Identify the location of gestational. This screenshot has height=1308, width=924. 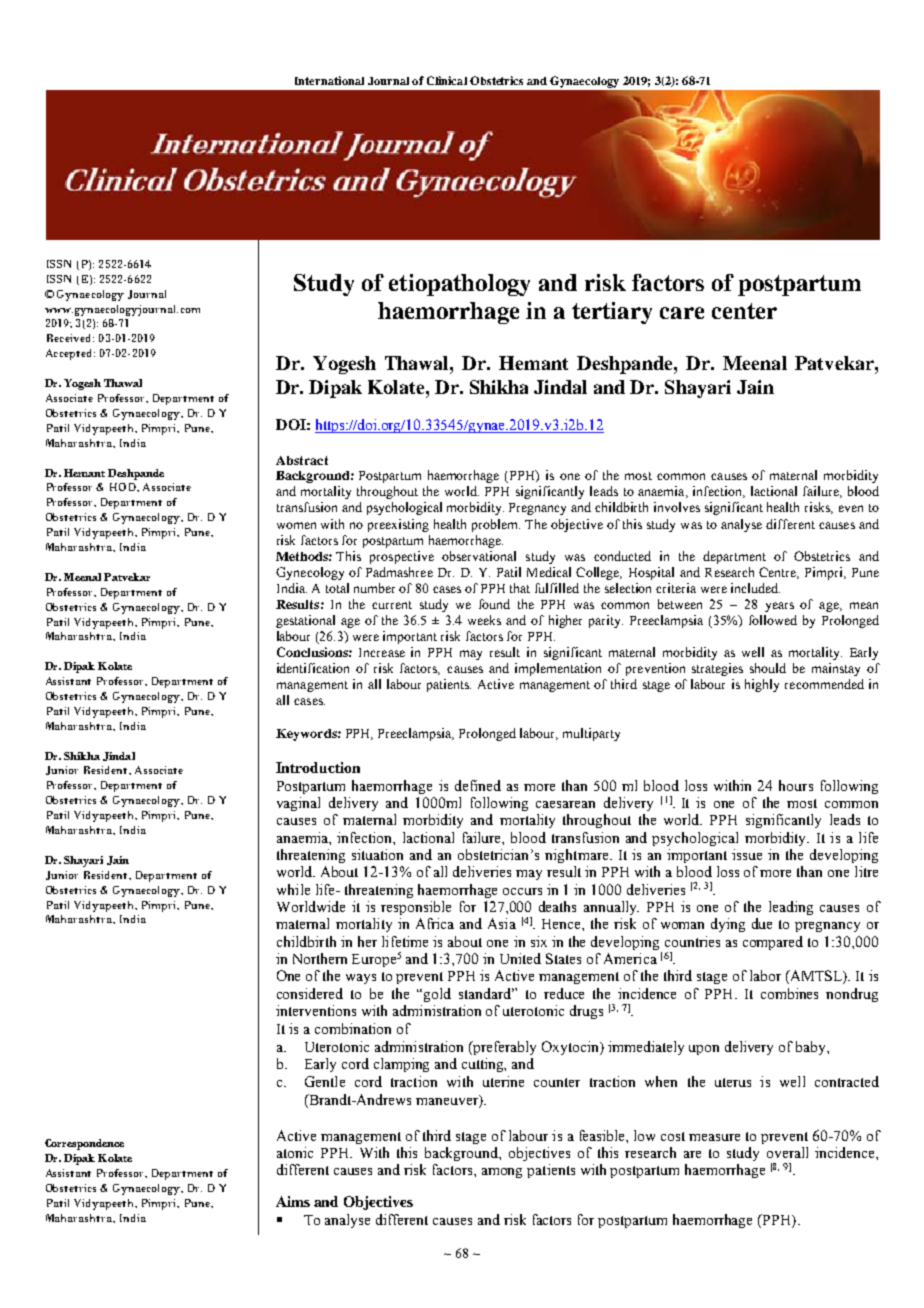
(305, 621).
